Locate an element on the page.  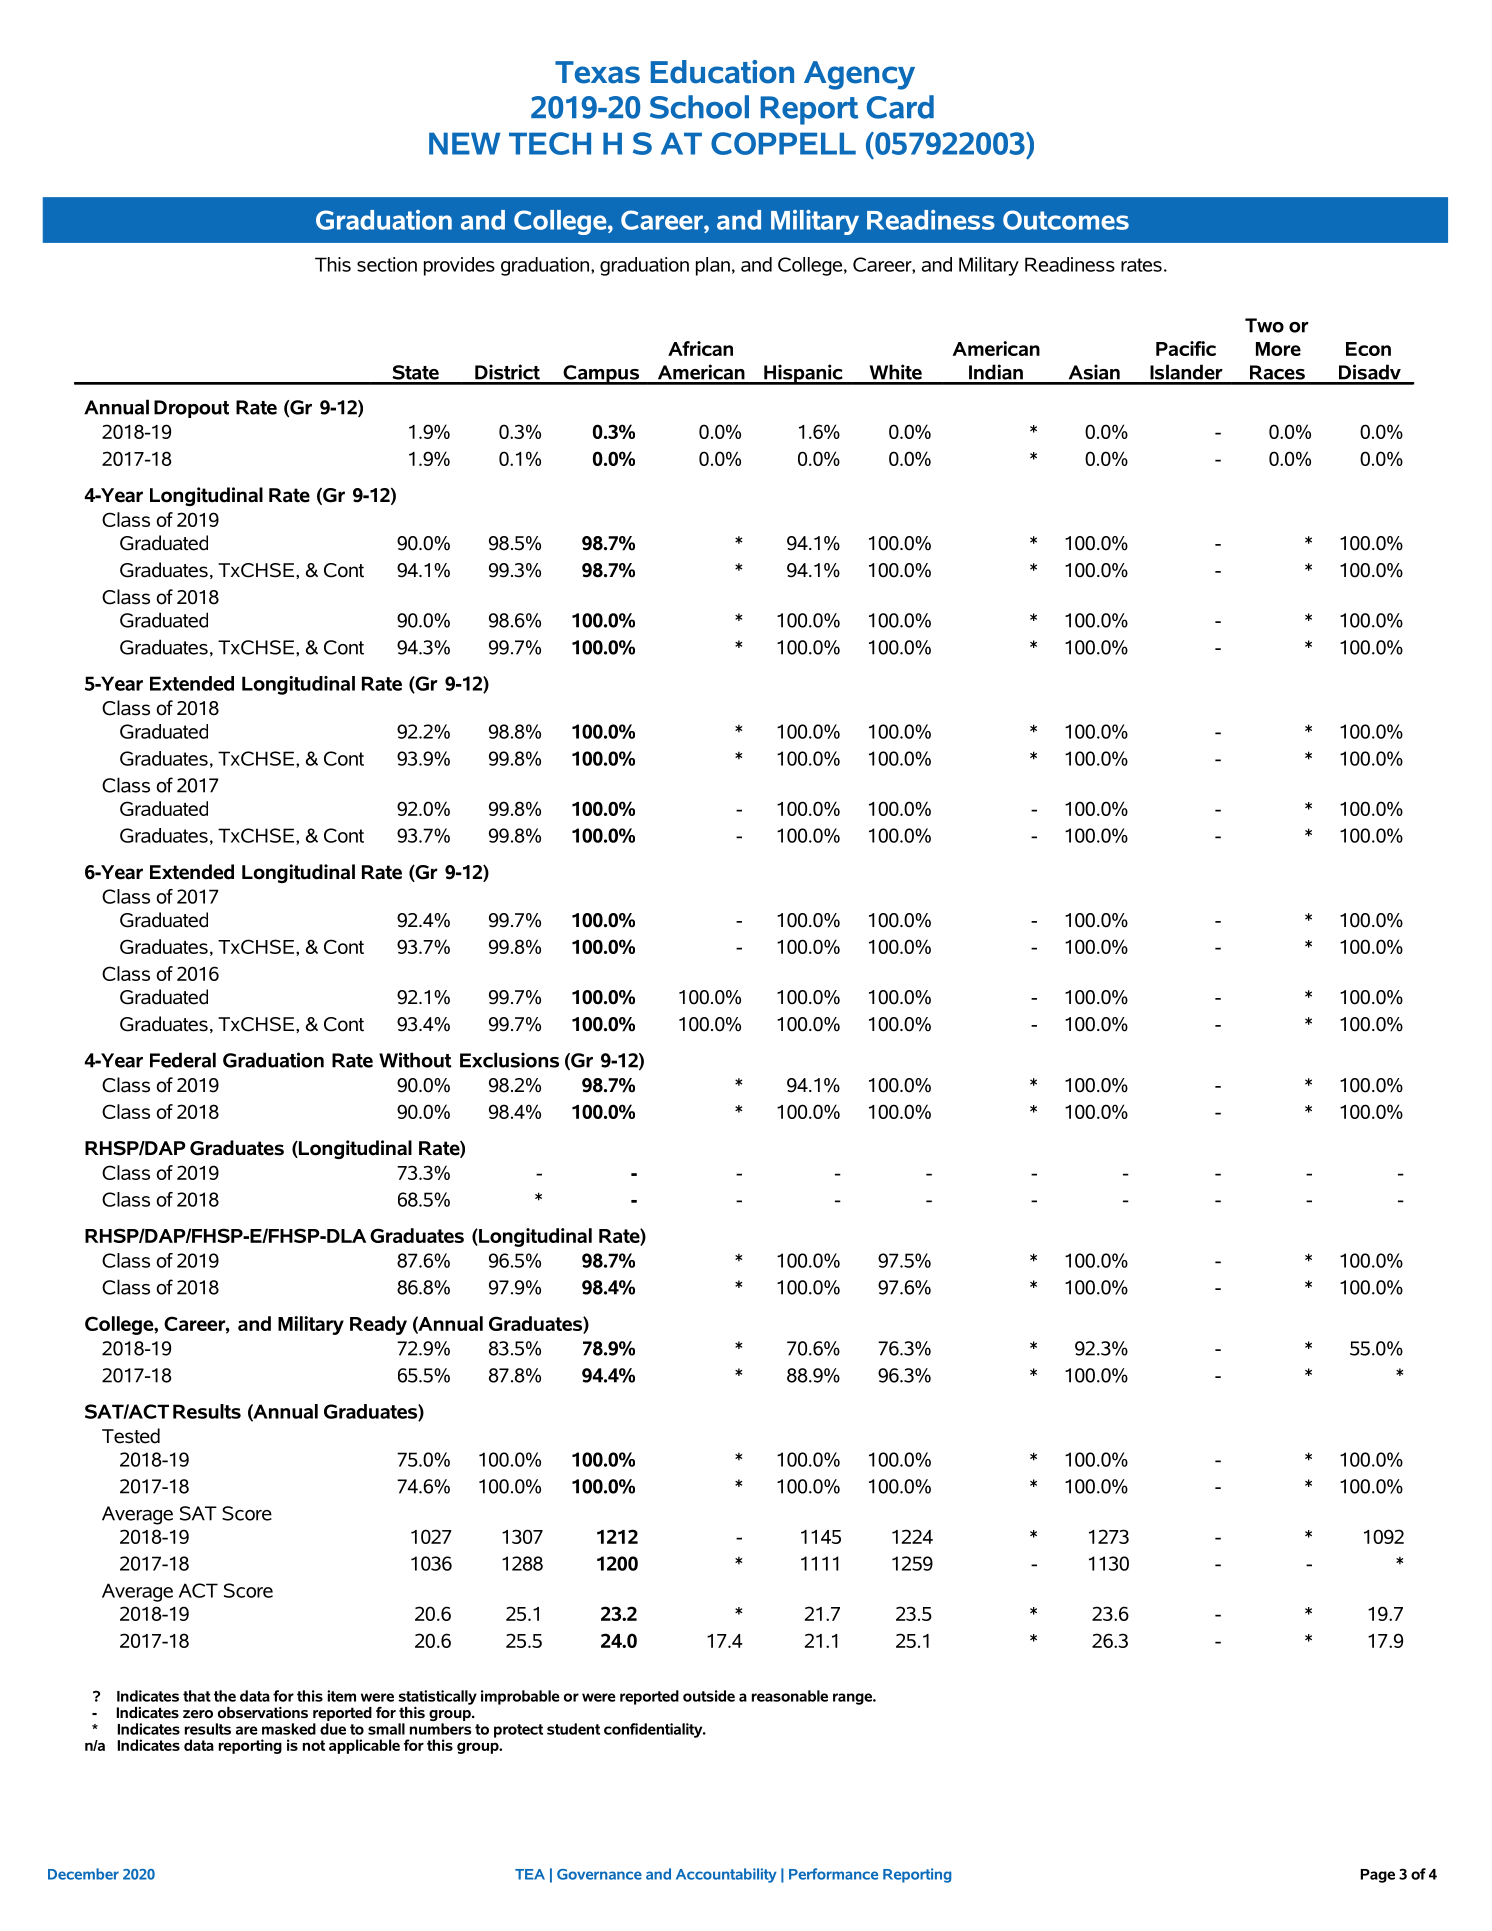
not is located at coordinates (314, 1745).
